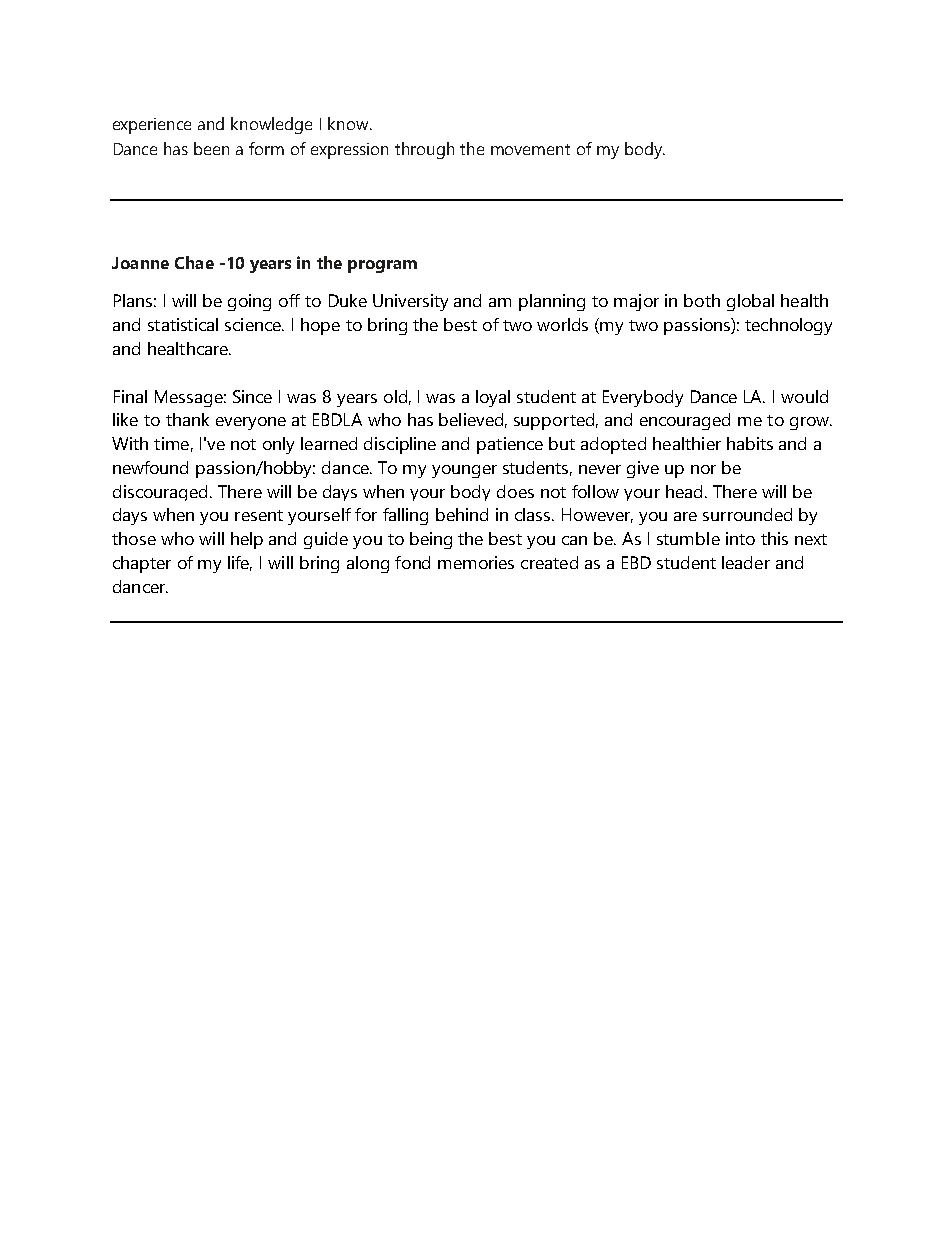  Describe the element at coordinates (240, 563) in the document. I see `life` at that location.
